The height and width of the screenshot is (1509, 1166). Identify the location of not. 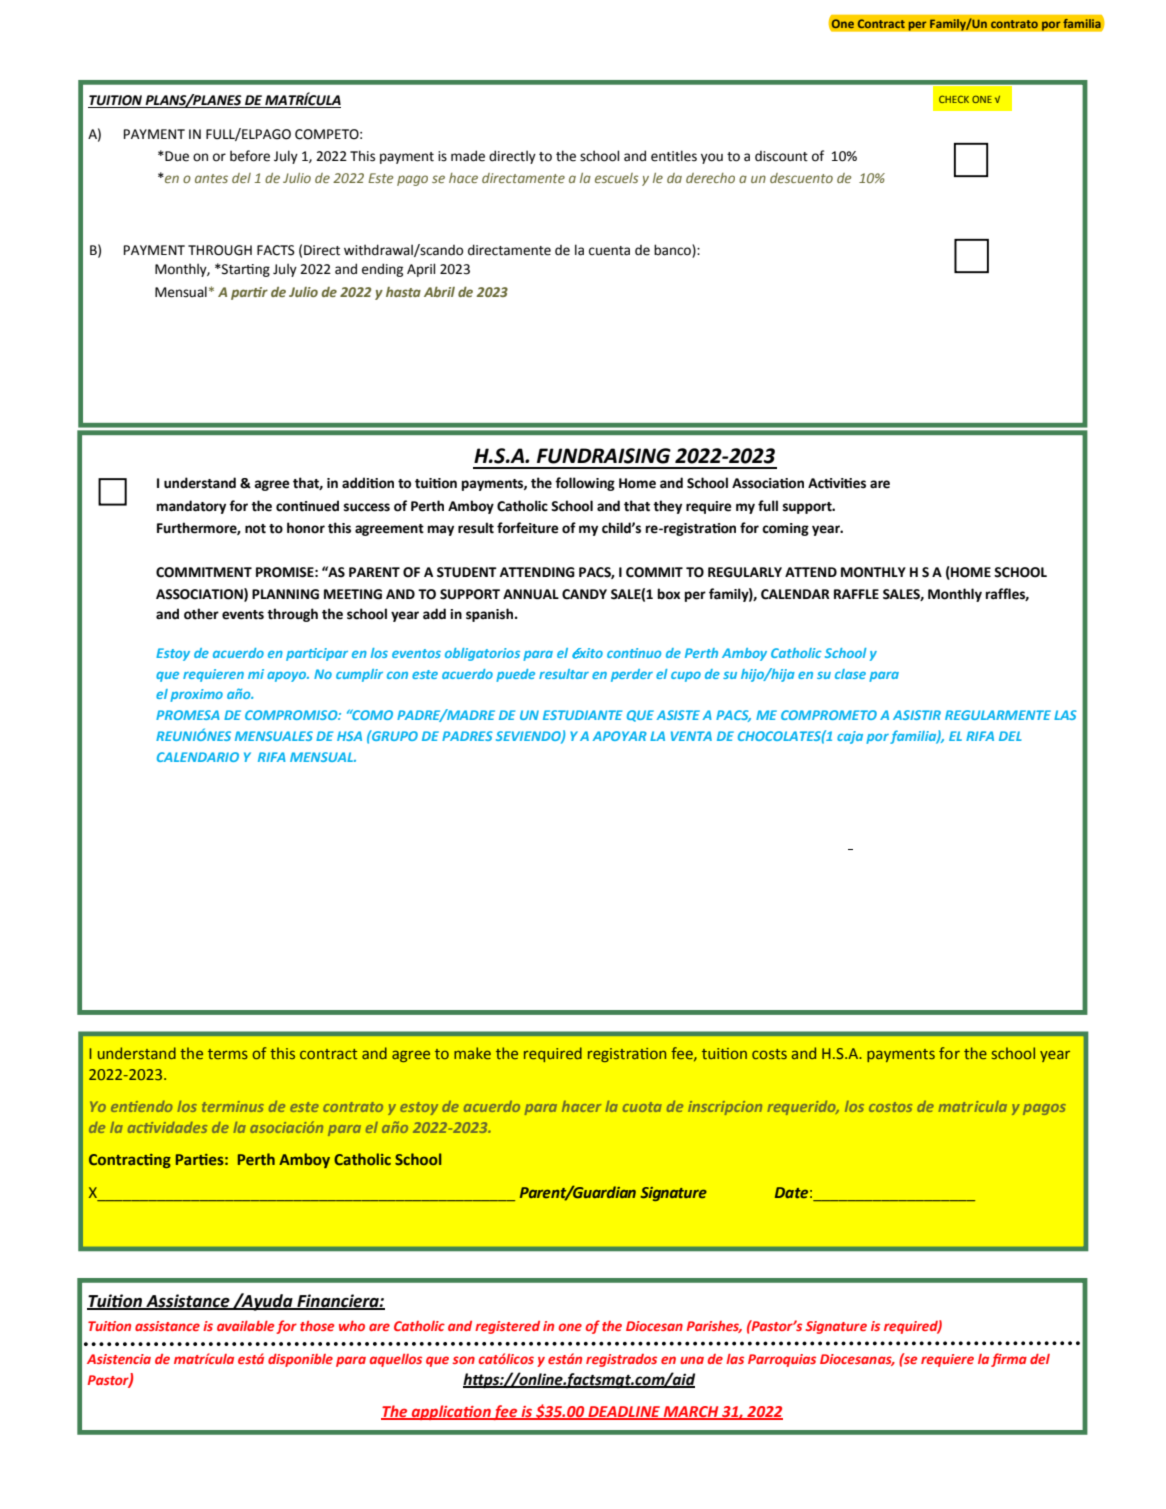
(255, 529).
